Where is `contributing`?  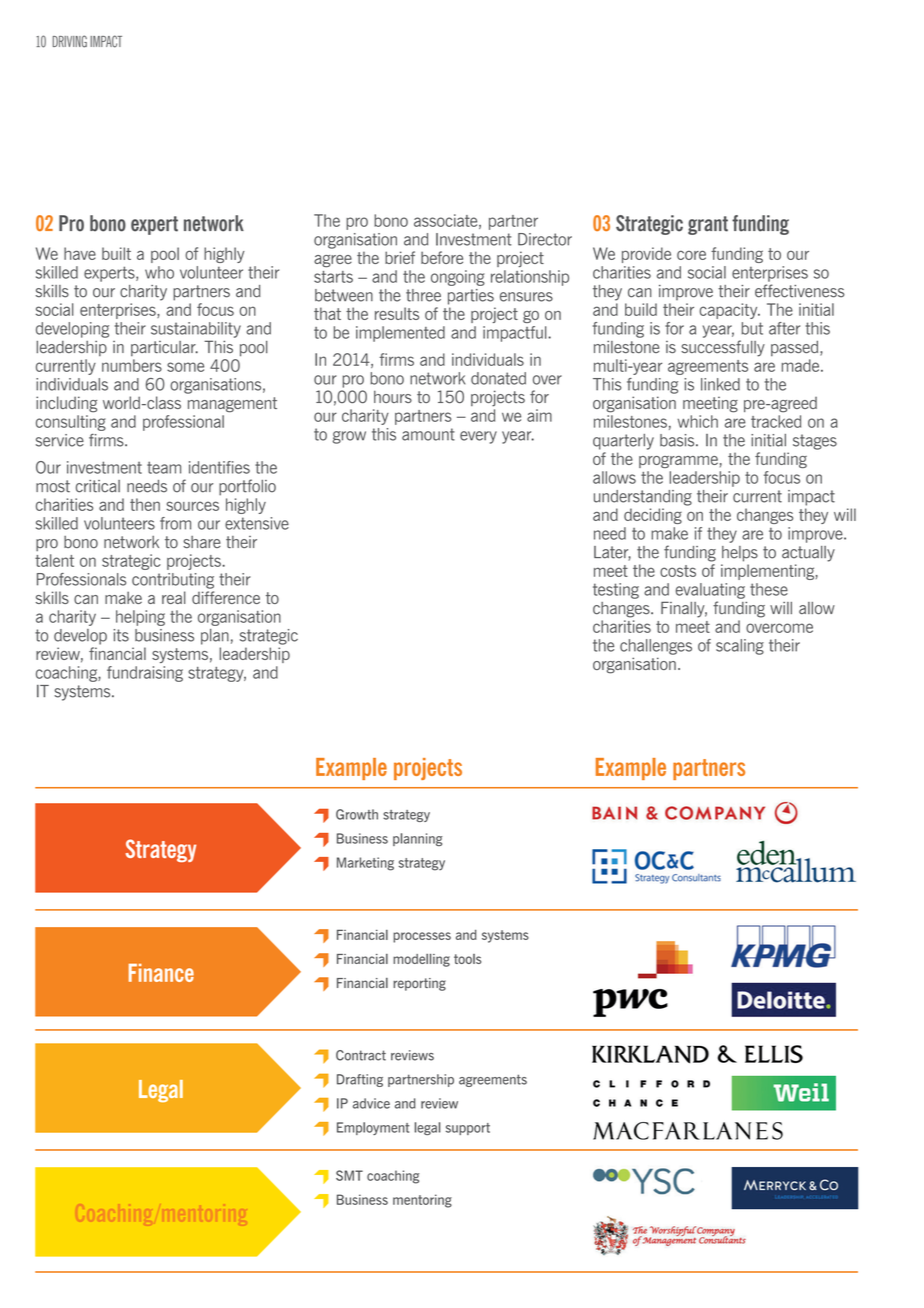
contributing is located at coordinates (173, 581).
